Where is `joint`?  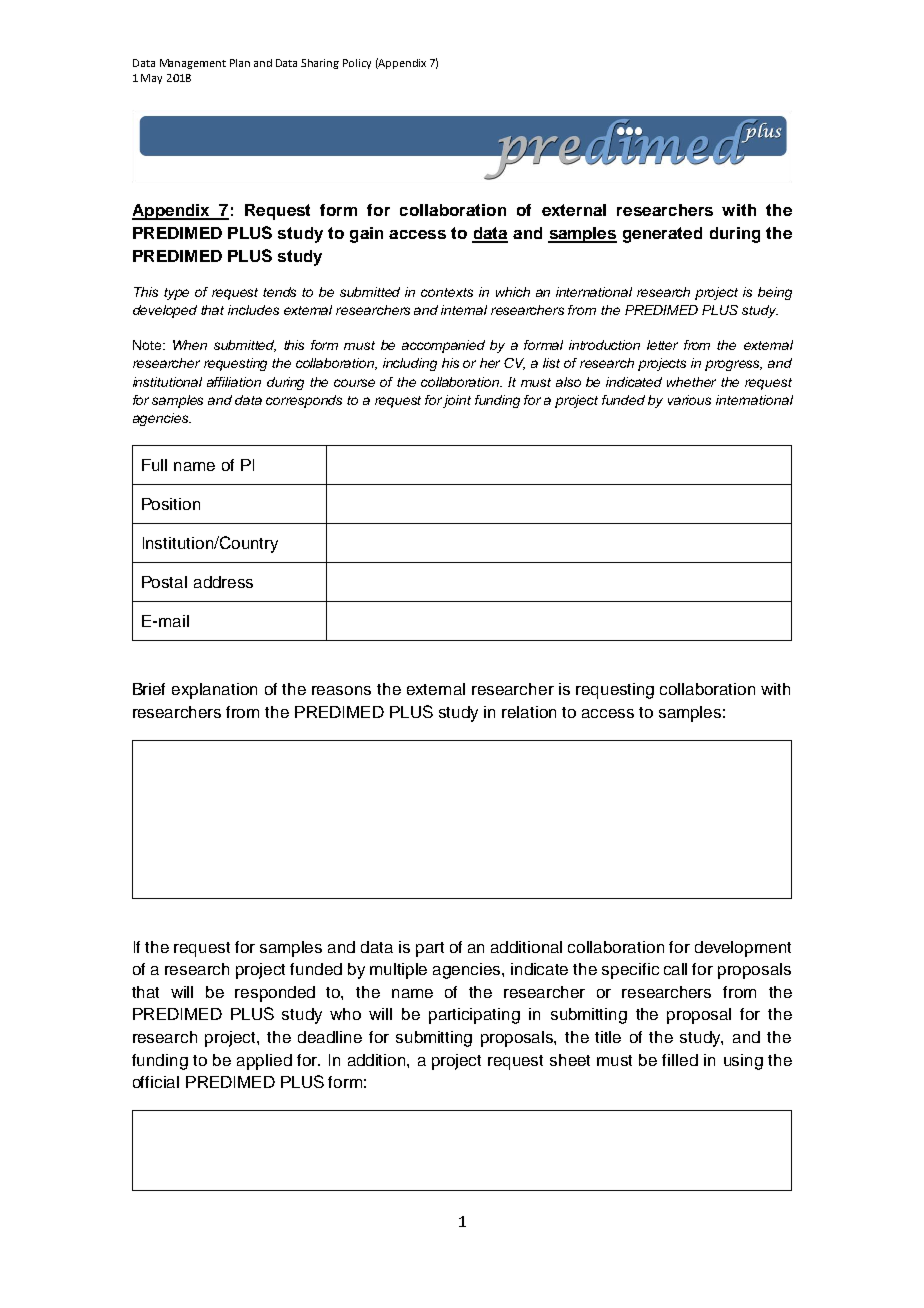
joint is located at coordinates (457, 401).
